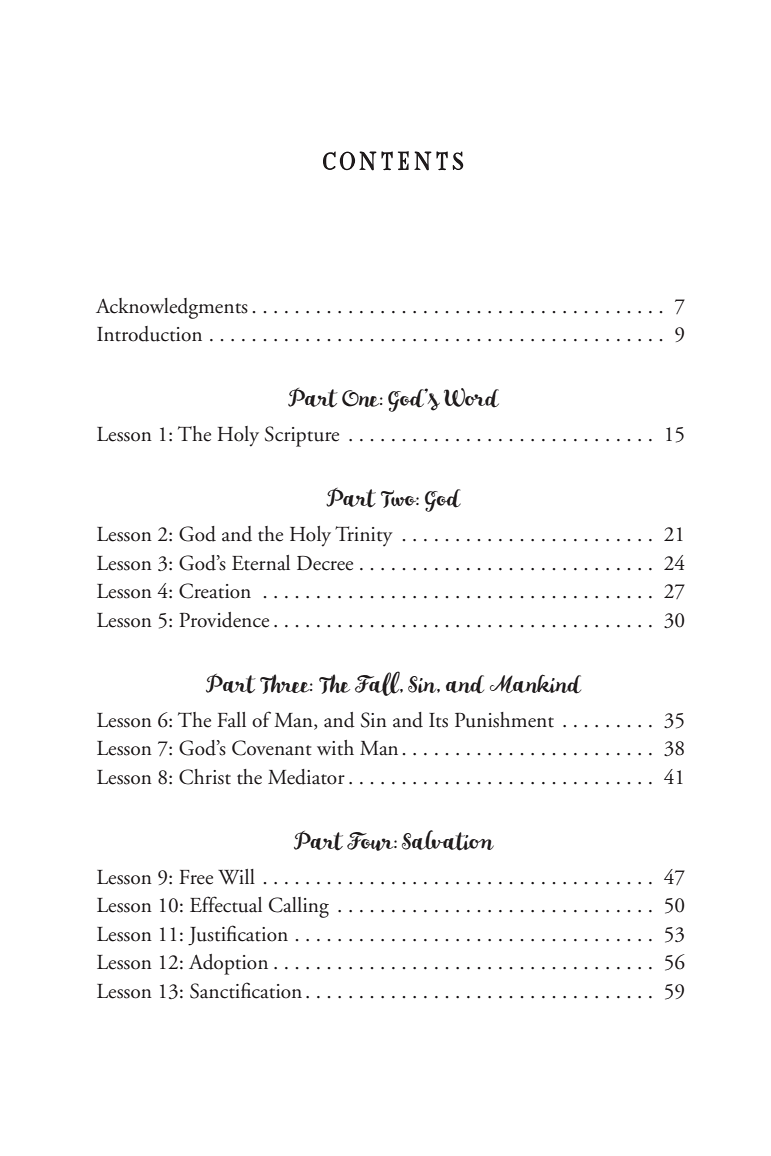 This document has height=1156, width=771. Describe the element at coordinates (471, 398) in the document. I see `Word` at that location.
